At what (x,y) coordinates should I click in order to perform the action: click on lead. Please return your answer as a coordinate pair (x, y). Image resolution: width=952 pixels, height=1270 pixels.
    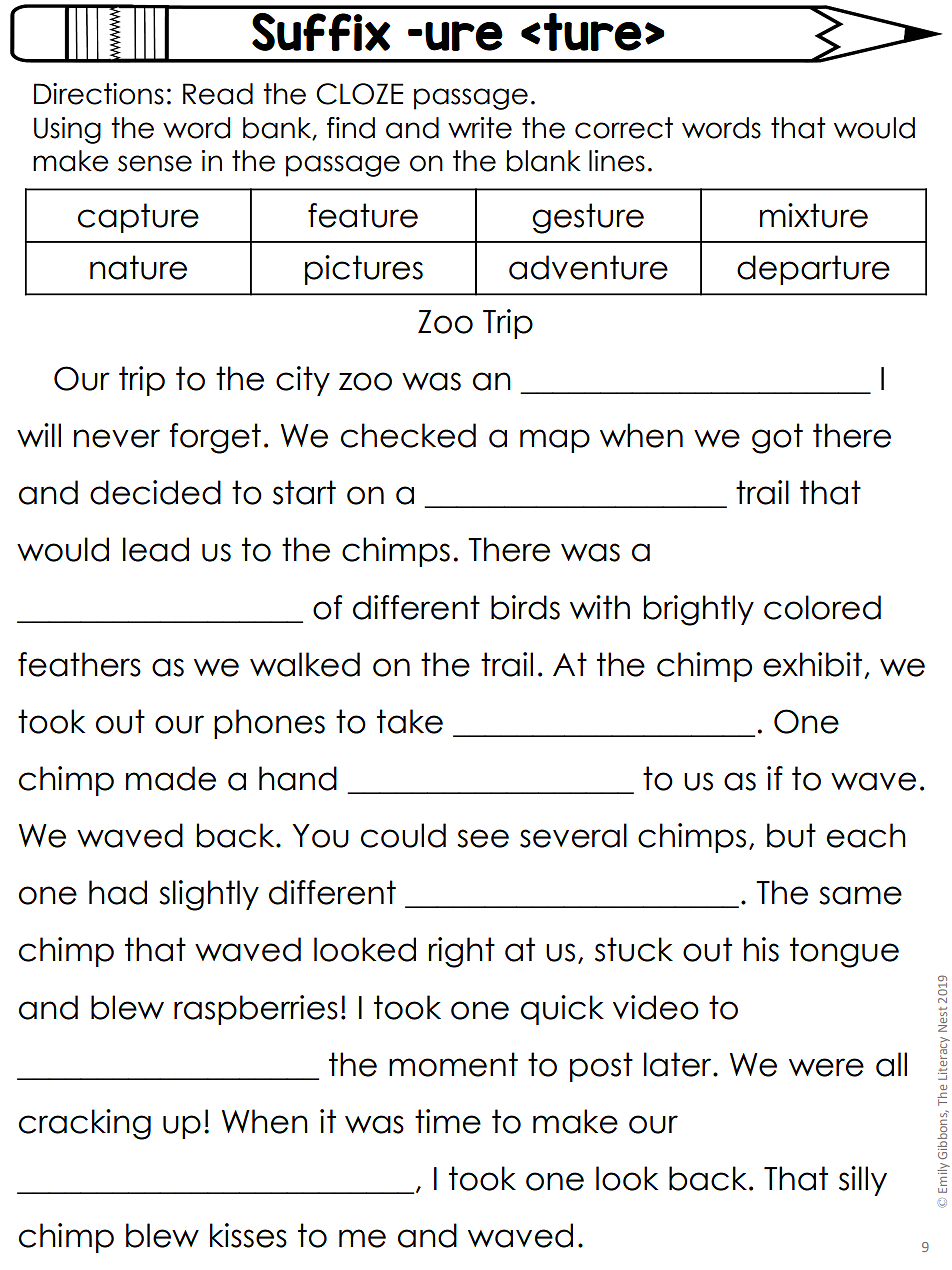
    Looking at the image, I should click on (156, 549).
